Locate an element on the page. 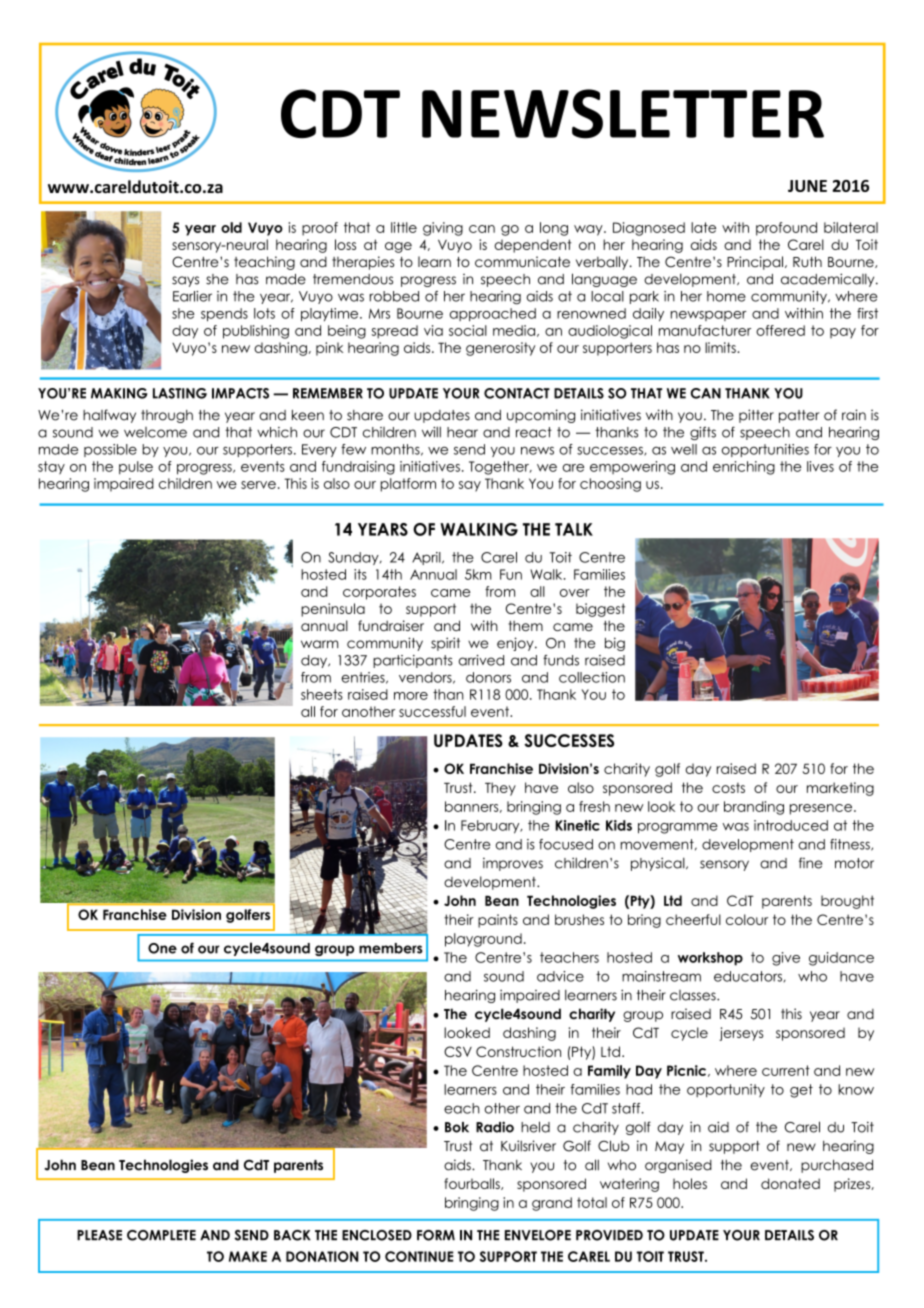 The width and height of the page is (924, 1308). One is located at coordinates (162, 948).
